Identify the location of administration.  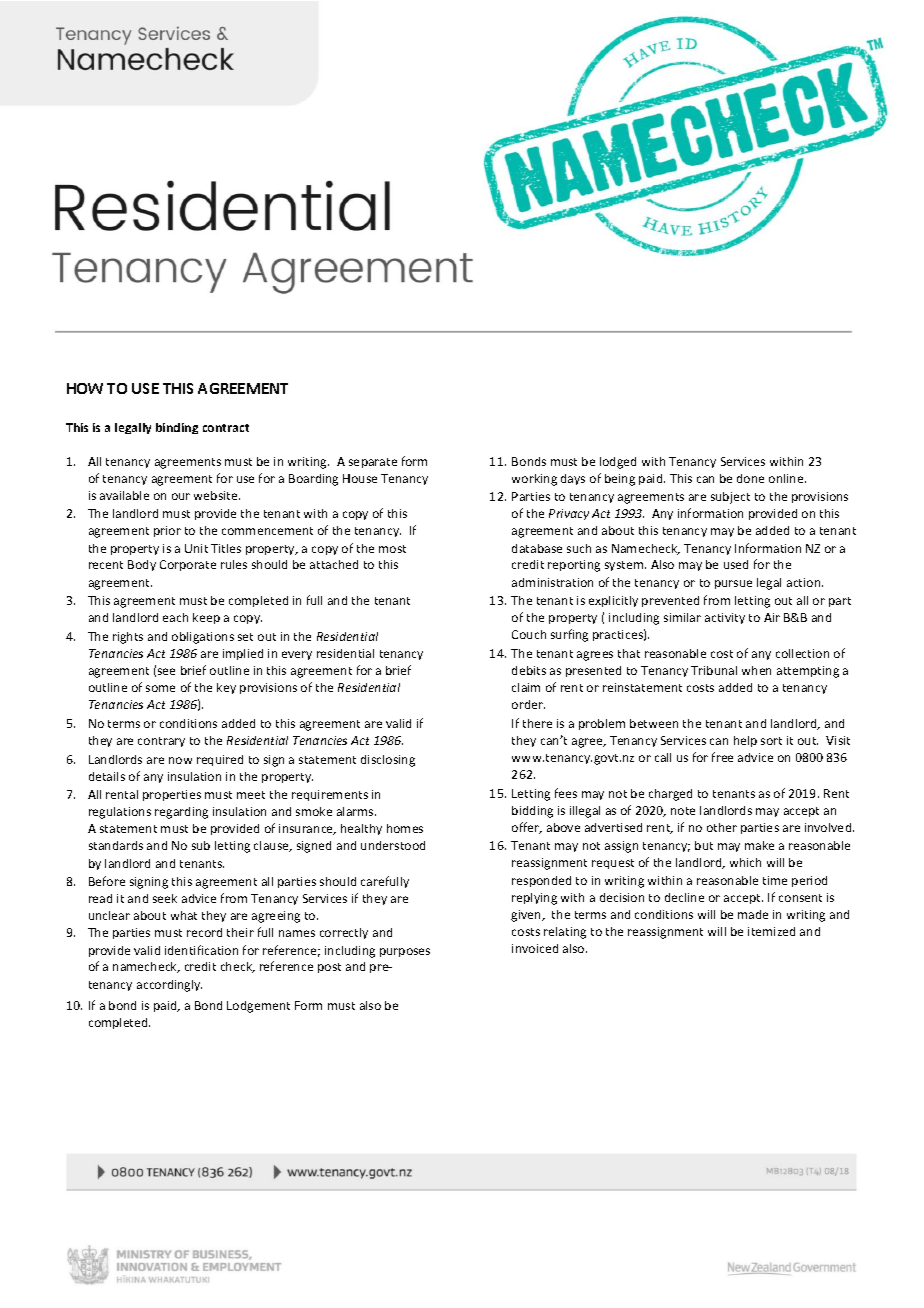
(552, 582).
